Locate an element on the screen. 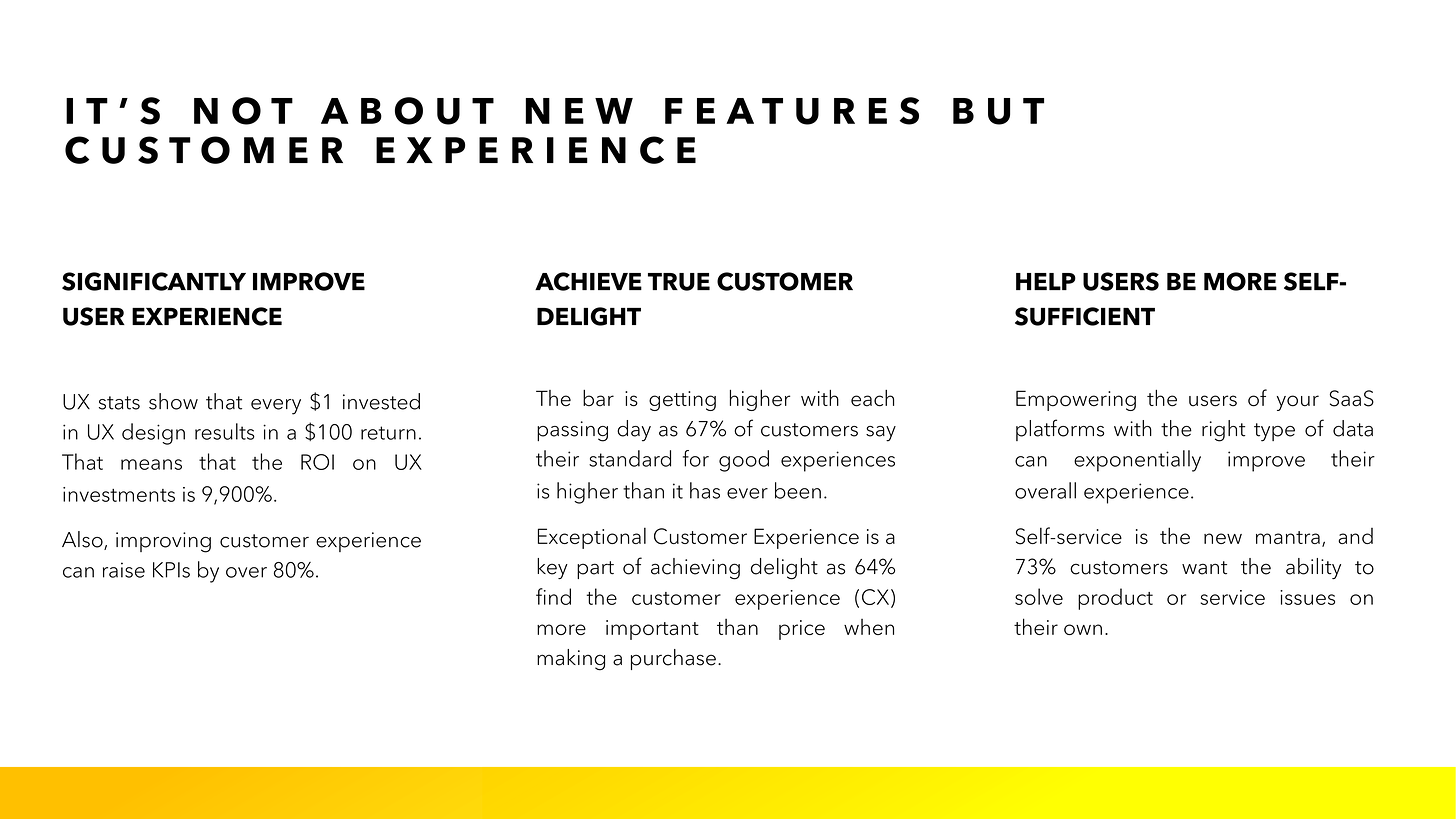 Image resolution: width=1456 pixels, height=819 pixels. making is located at coordinates (571, 660).
